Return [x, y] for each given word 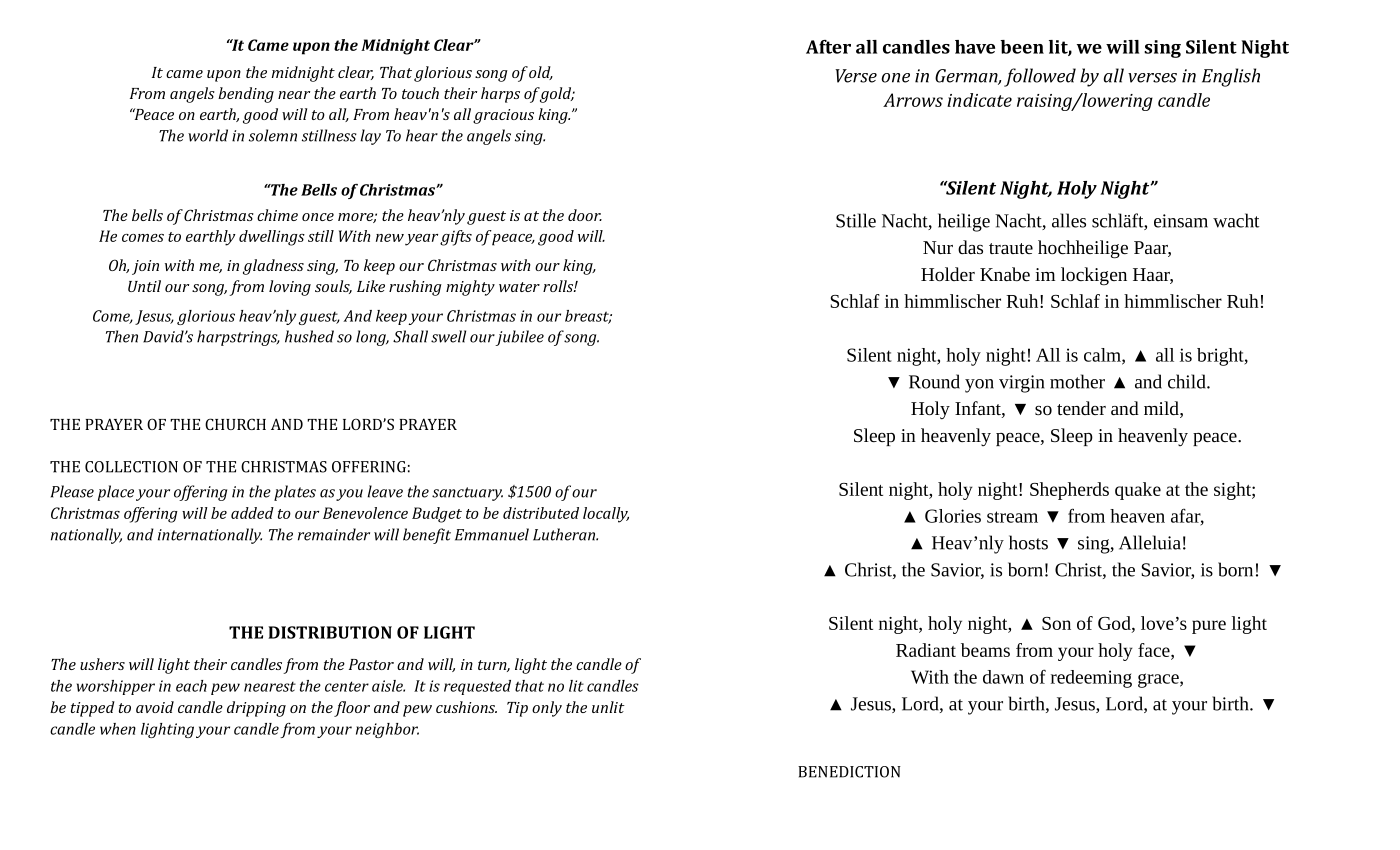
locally [606, 515]
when [118, 729]
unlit [608, 707]
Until [144, 286]
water [519, 287]
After [828, 47]
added [252, 513]
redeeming [1091, 679]
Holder [948, 274]
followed [1040, 77]
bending [246, 95]
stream [1012, 517]
